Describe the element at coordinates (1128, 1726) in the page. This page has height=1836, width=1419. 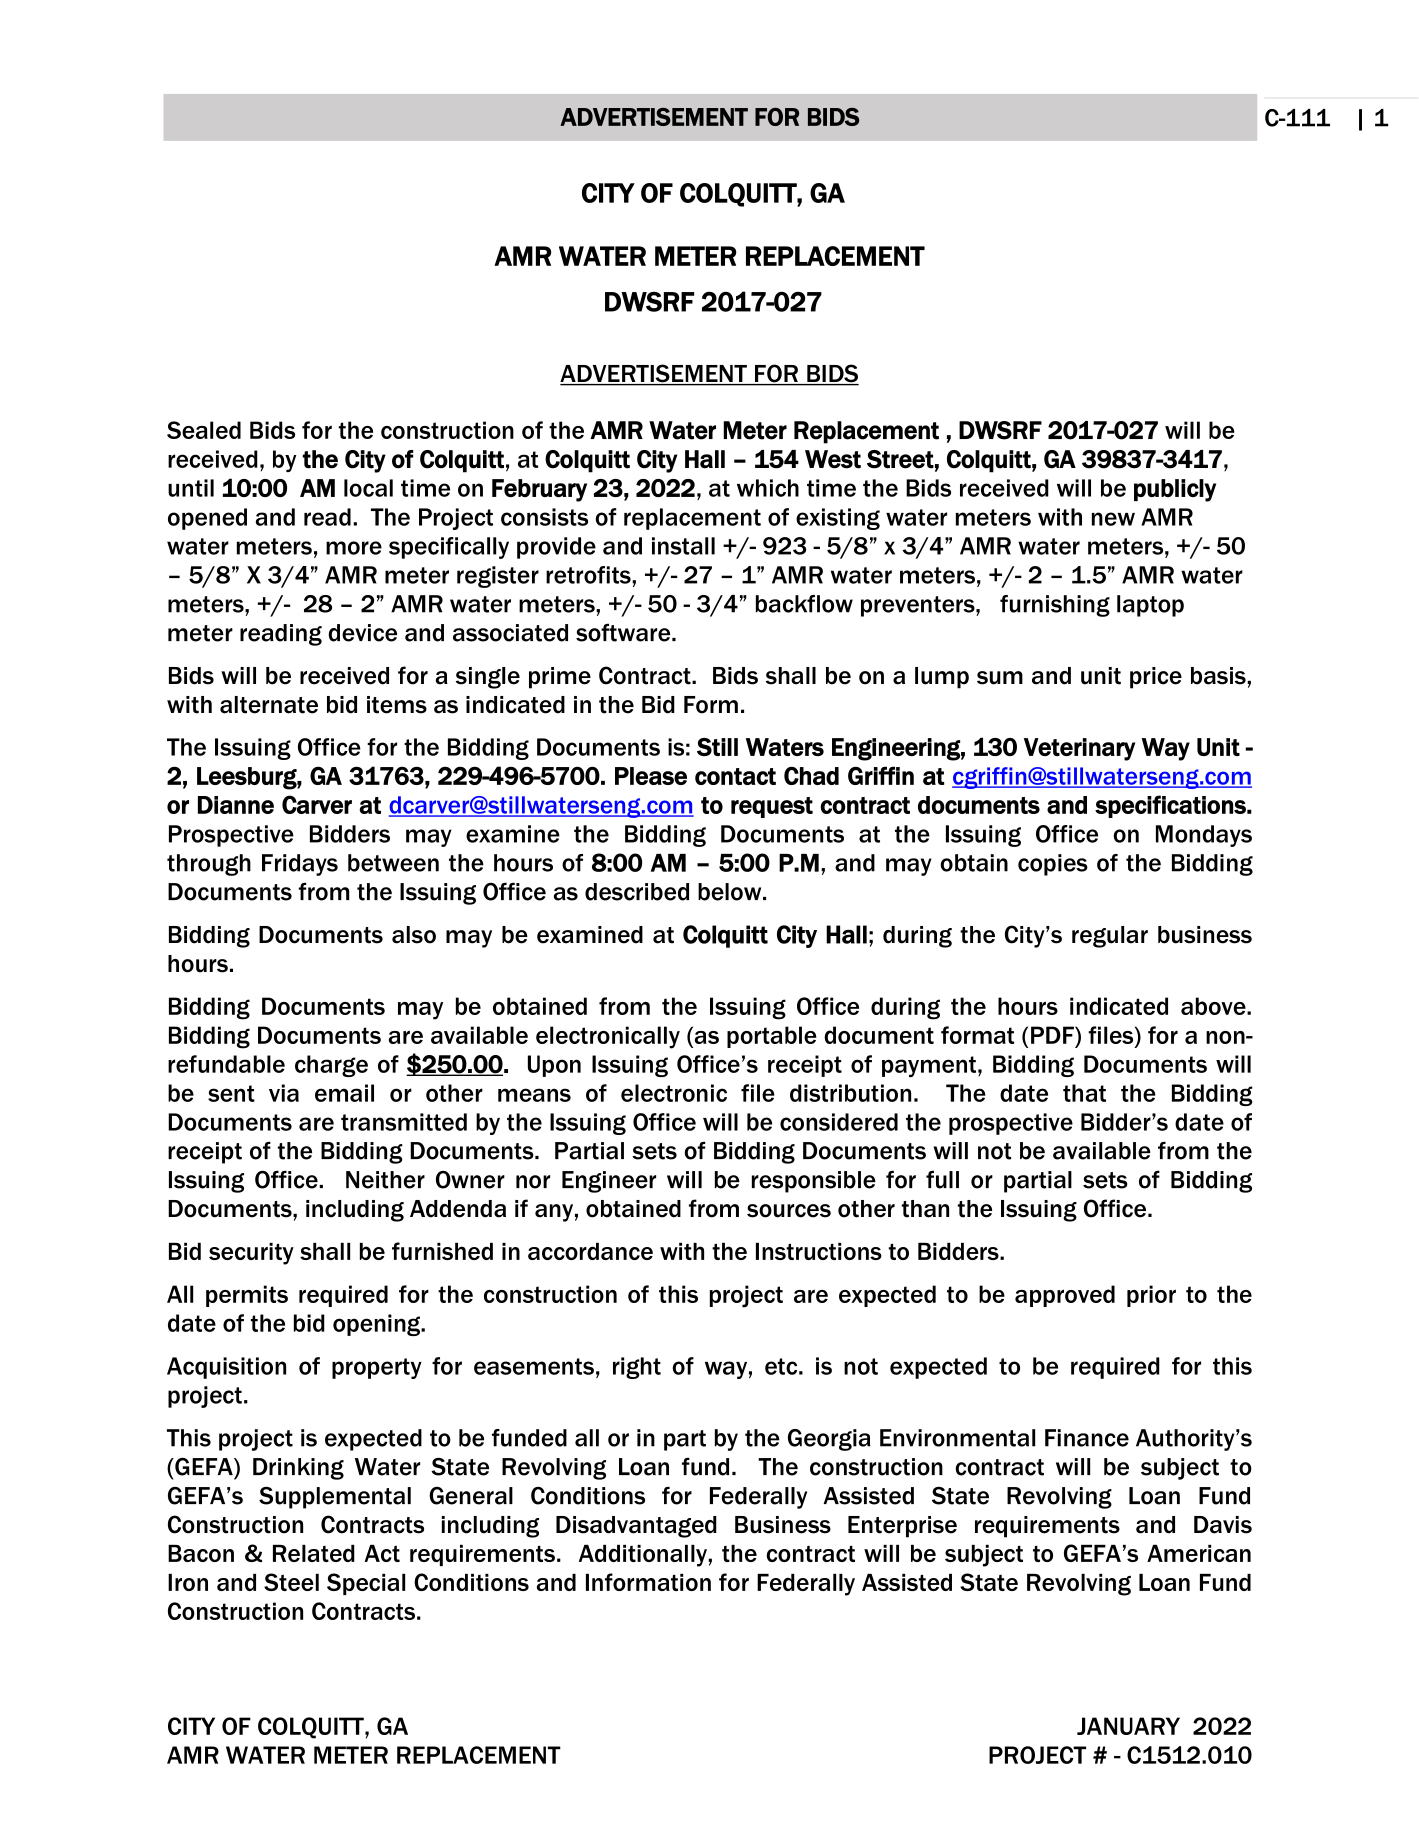
I see `JANUARY` at that location.
